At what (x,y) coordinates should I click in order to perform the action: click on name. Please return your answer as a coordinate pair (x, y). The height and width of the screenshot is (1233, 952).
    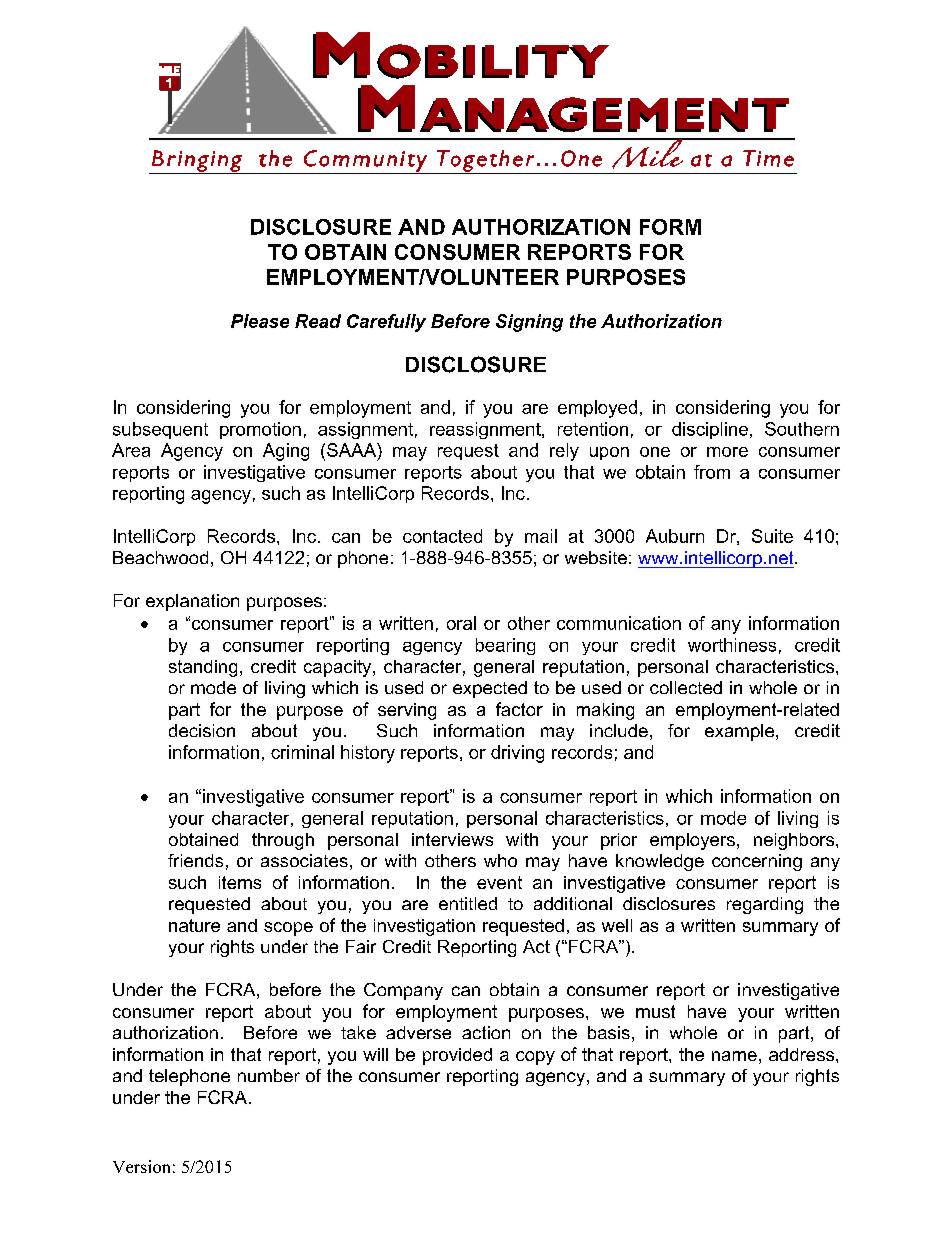
    Looking at the image, I should click on (734, 1056).
